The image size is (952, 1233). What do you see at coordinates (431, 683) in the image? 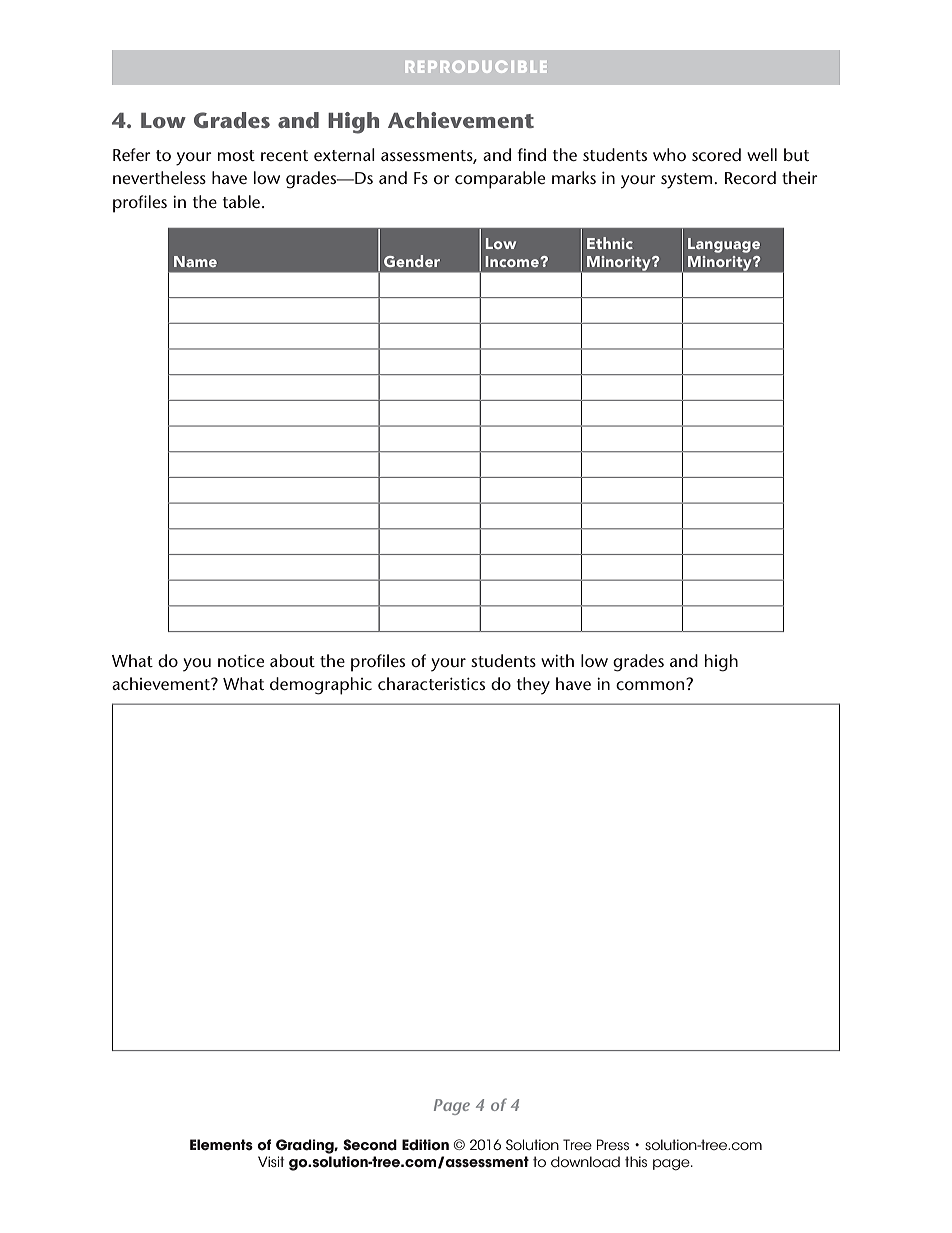
I see `characteristics` at bounding box center [431, 683].
